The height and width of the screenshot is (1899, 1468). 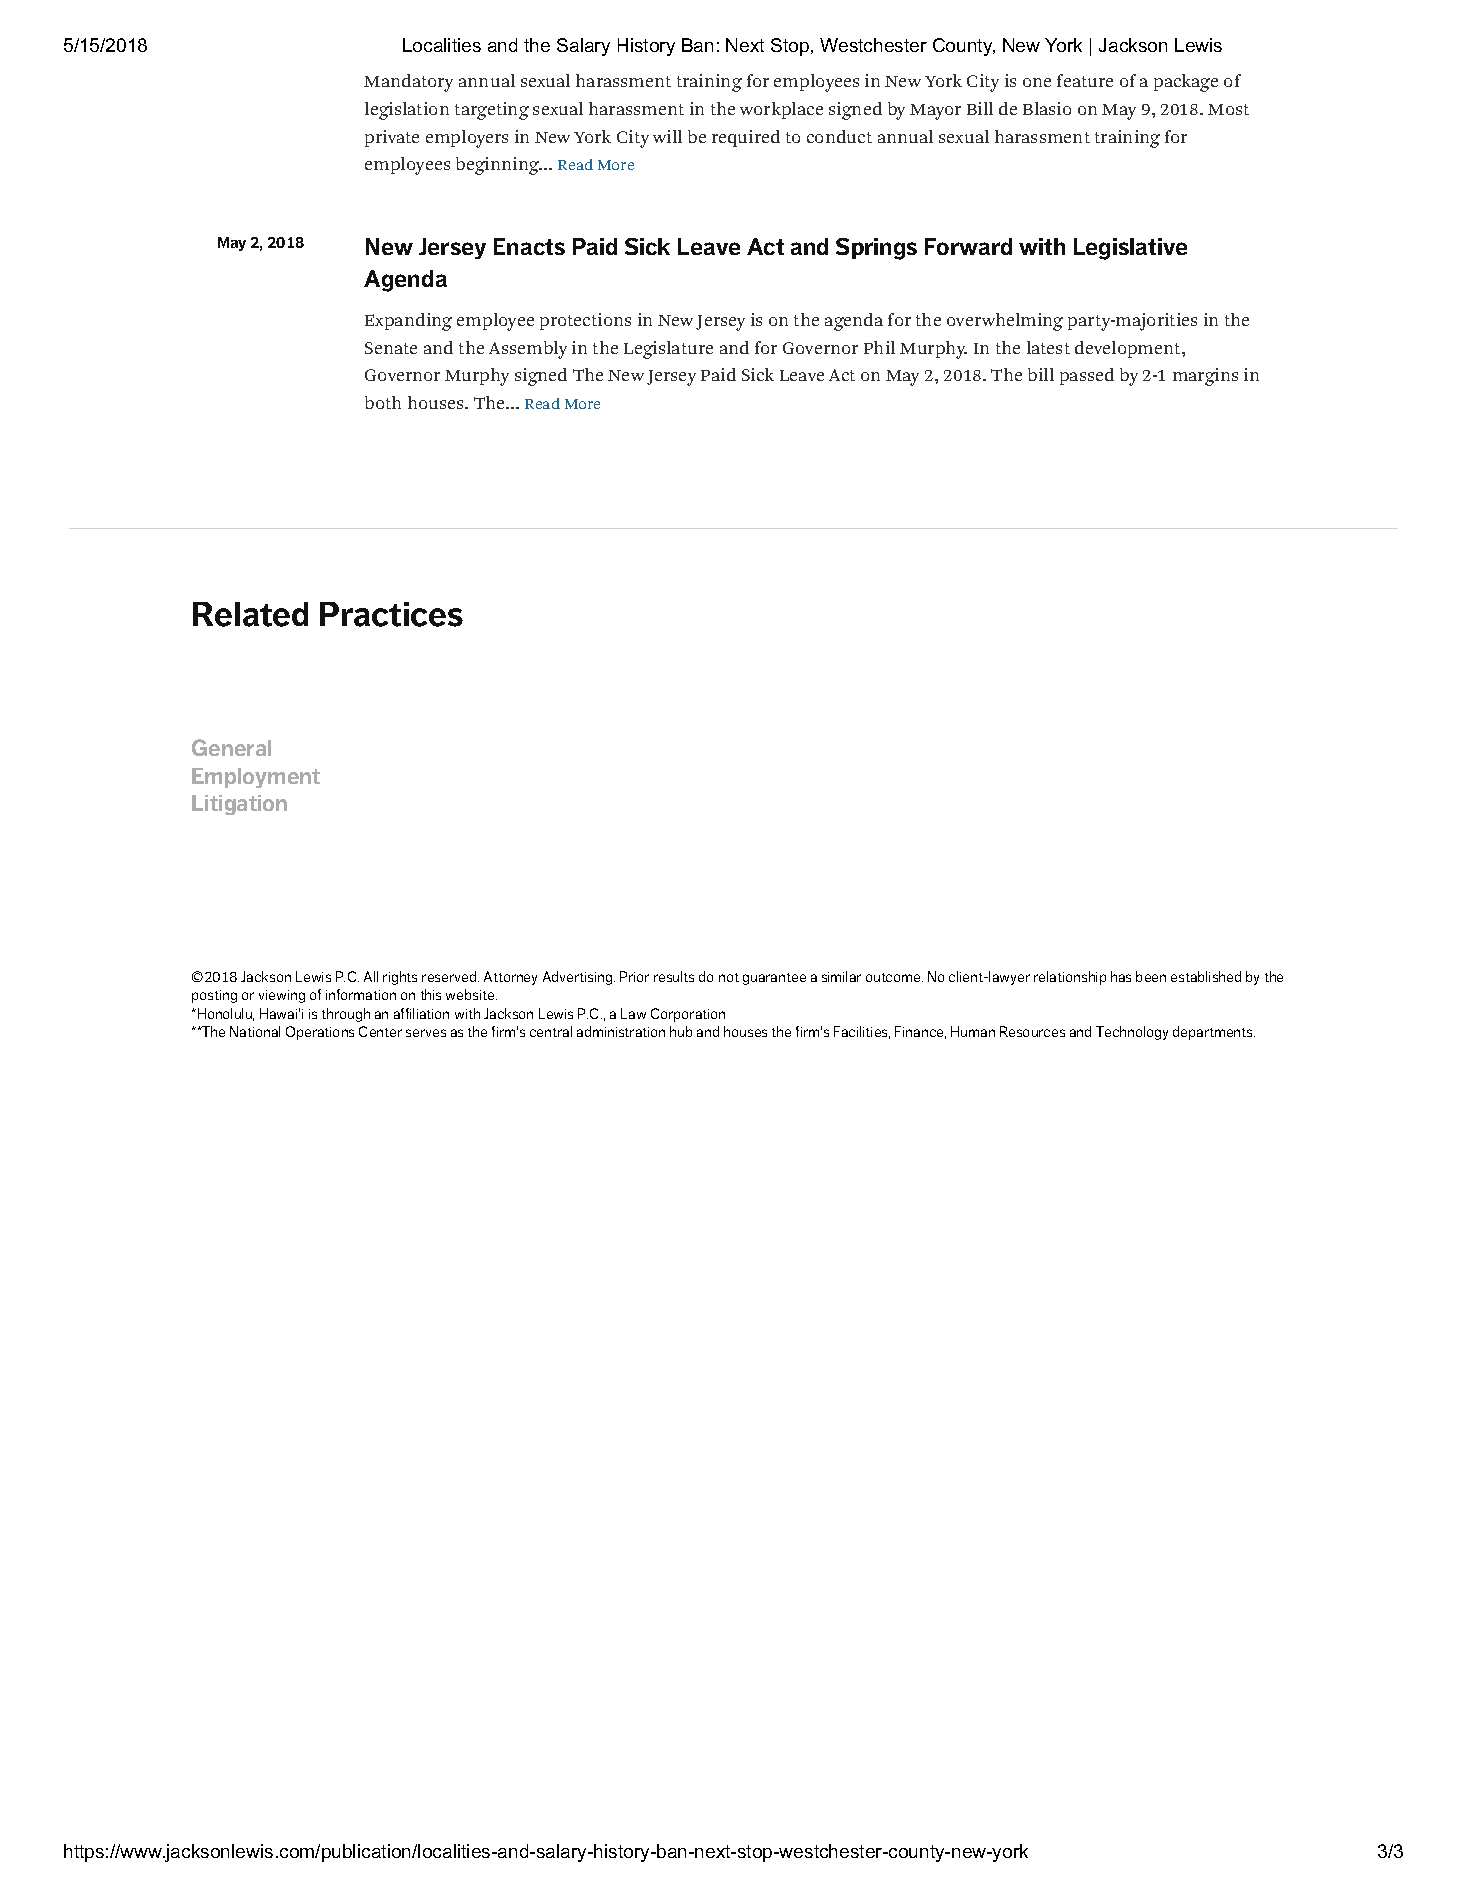 What do you see at coordinates (391, 614) in the screenshot?
I see `Practices` at bounding box center [391, 614].
